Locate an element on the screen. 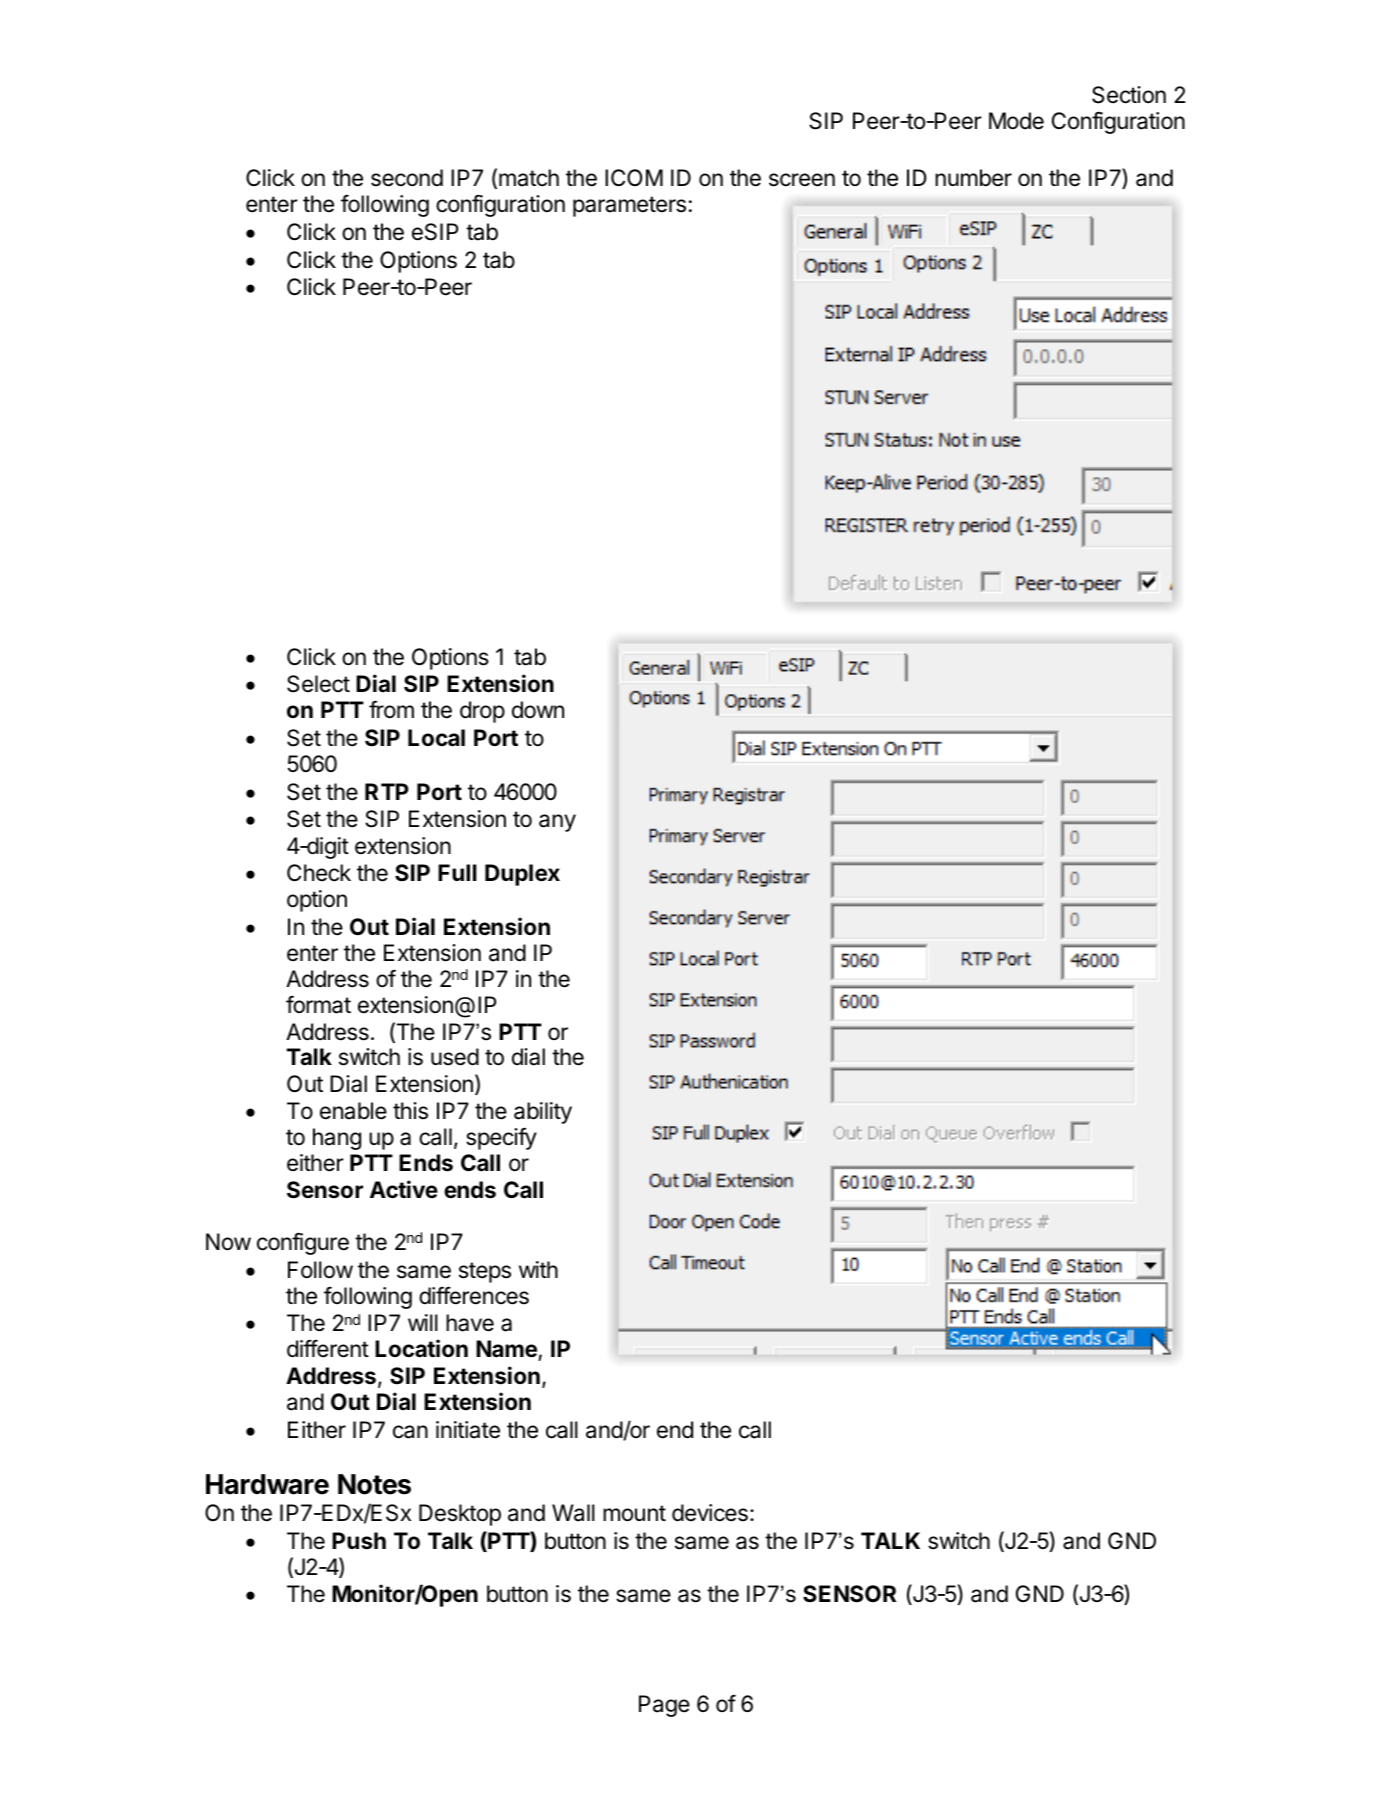 The height and width of the screenshot is (1799, 1390). Select is located at coordinates (318, 684).
